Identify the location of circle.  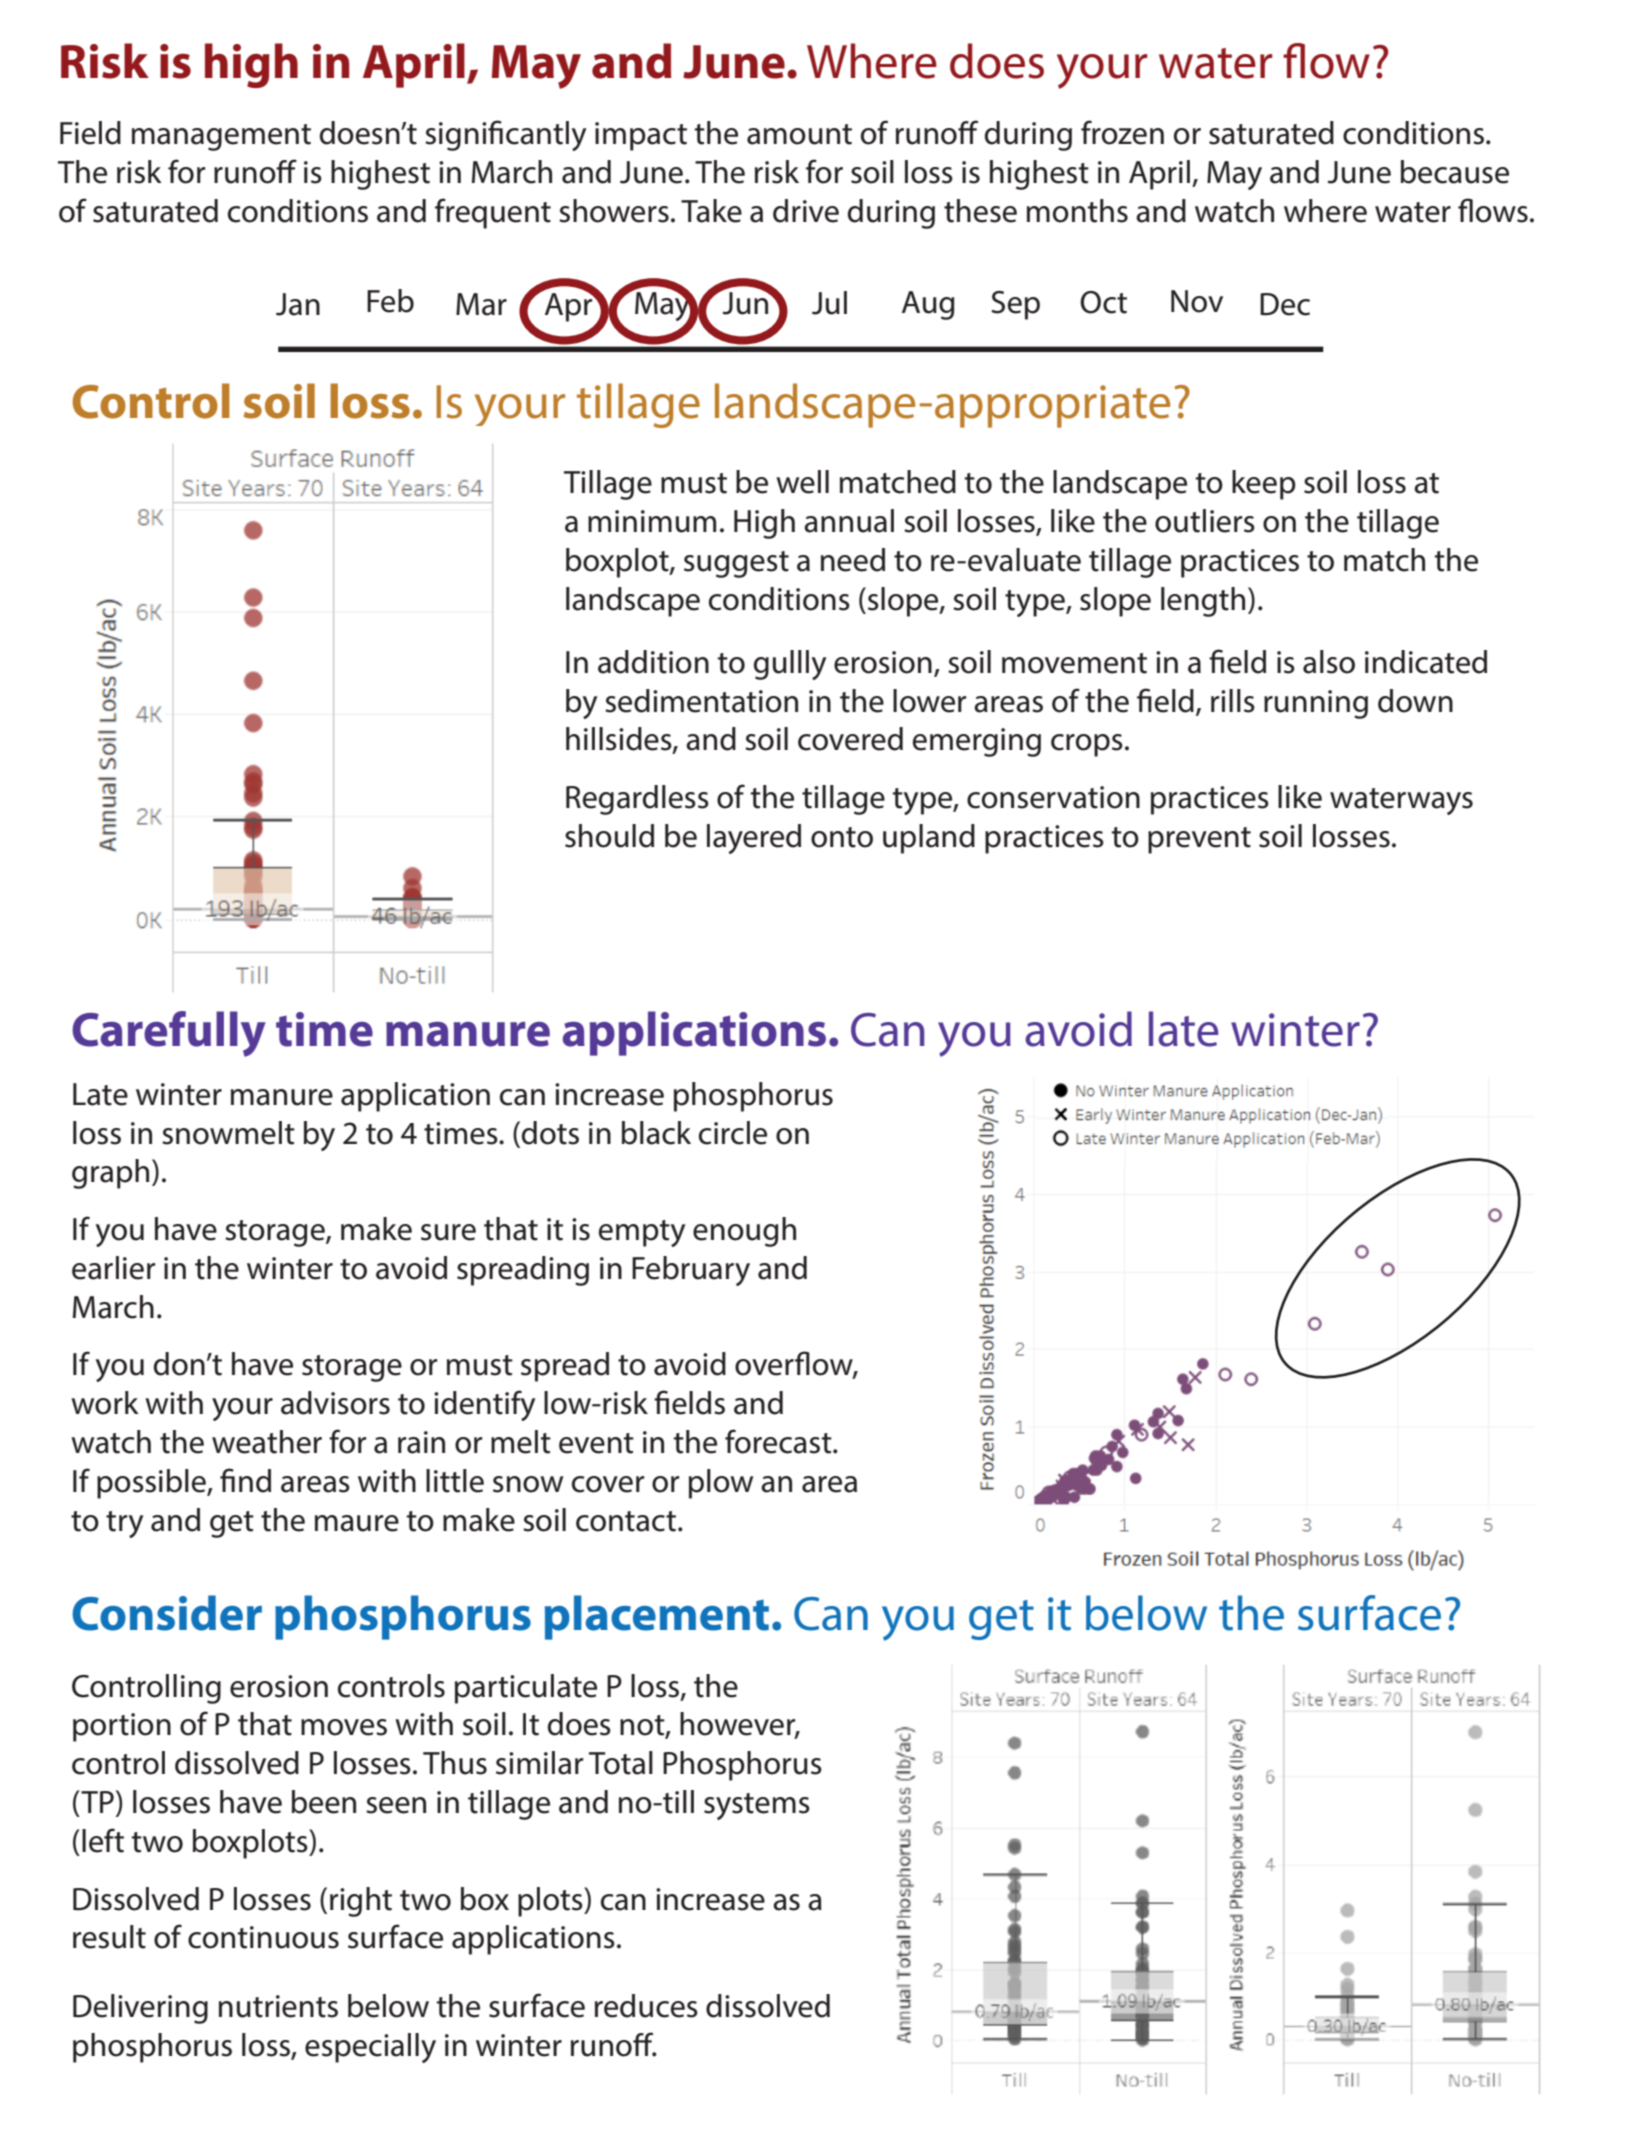
(733, 1133).
